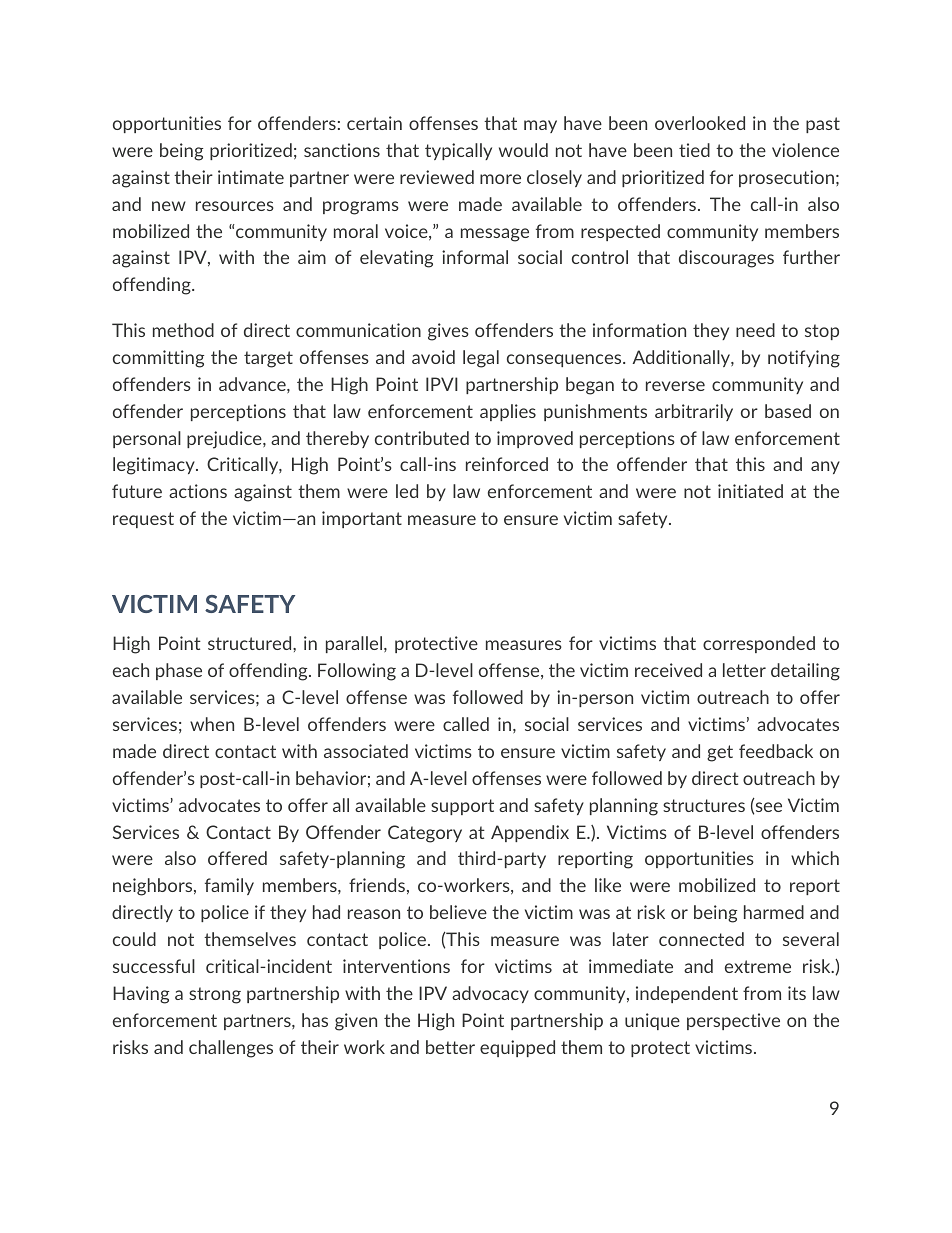 This page has width=952, height=1233. I want to click on would, so click(523, 150).
